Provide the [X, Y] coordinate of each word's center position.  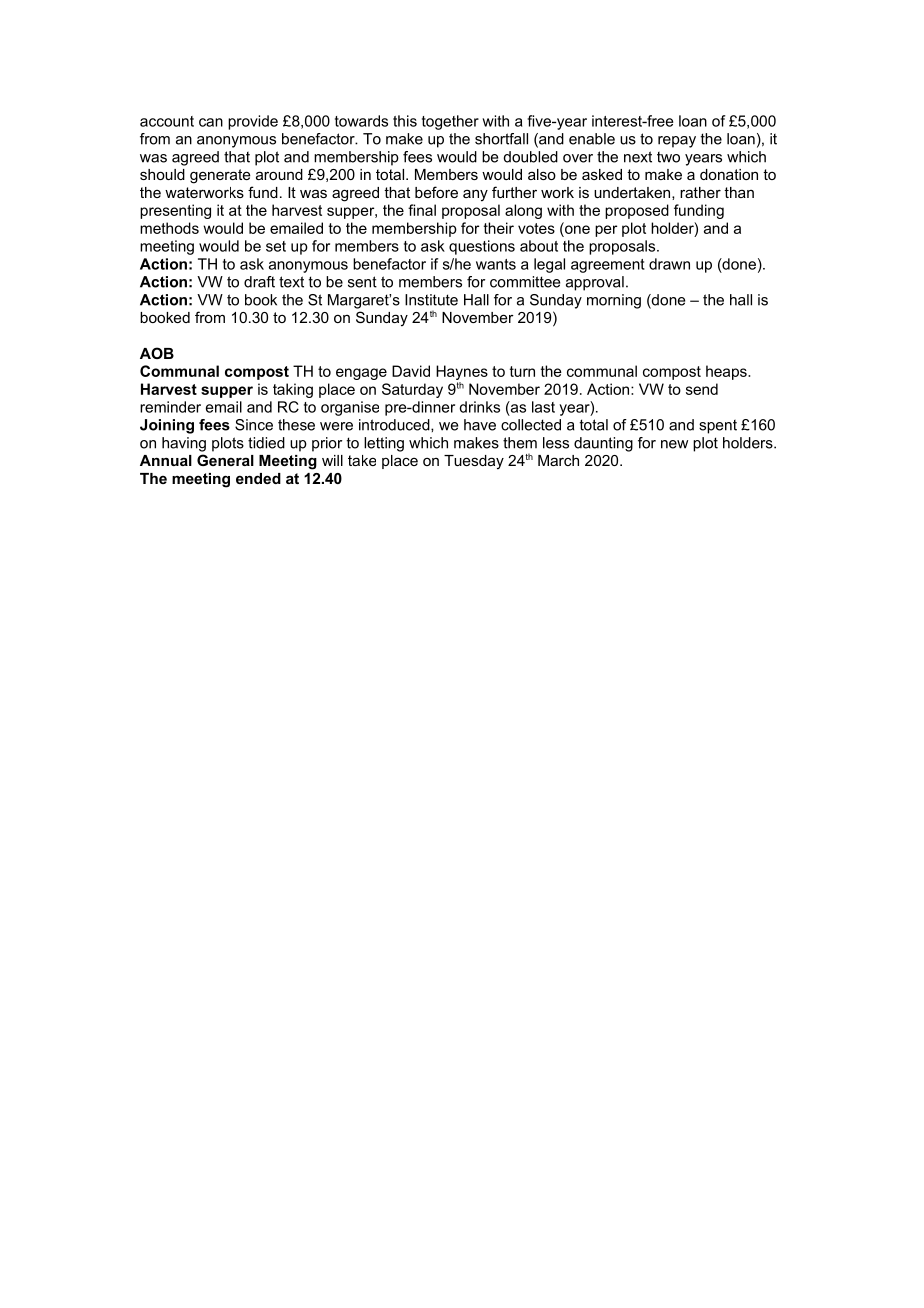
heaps [727, 372]
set [276, 246]
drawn [669, 264]
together [450, 122]
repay [677, 142]
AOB [157, 353]
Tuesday [474, 462]
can [211, 122]
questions [482, 247]
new [674, 444]
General [225, 460]
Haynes [462, 372]
